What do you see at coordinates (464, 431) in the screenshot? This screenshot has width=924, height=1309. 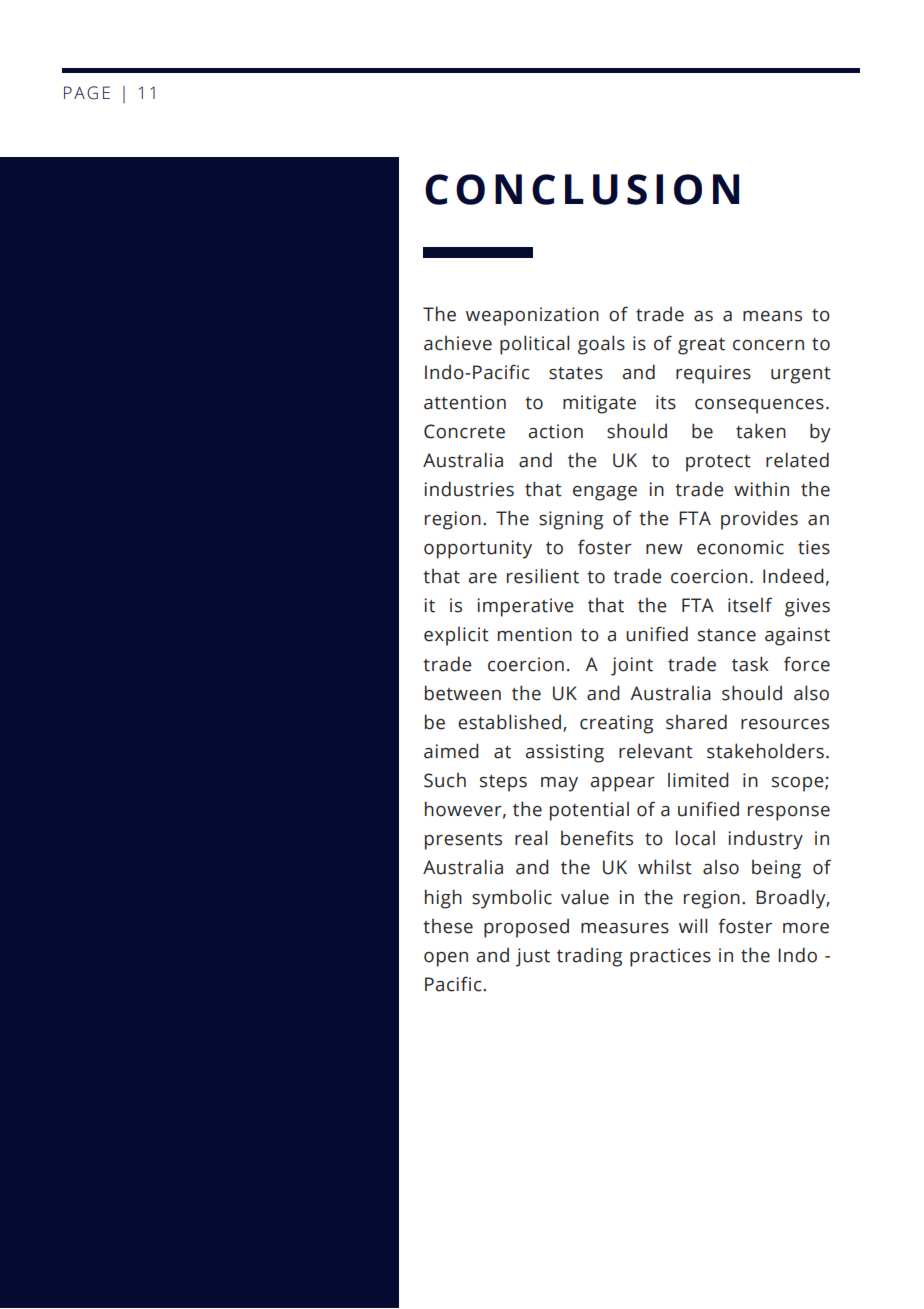 I see `Concrete` at bounding box center [464, 431].
